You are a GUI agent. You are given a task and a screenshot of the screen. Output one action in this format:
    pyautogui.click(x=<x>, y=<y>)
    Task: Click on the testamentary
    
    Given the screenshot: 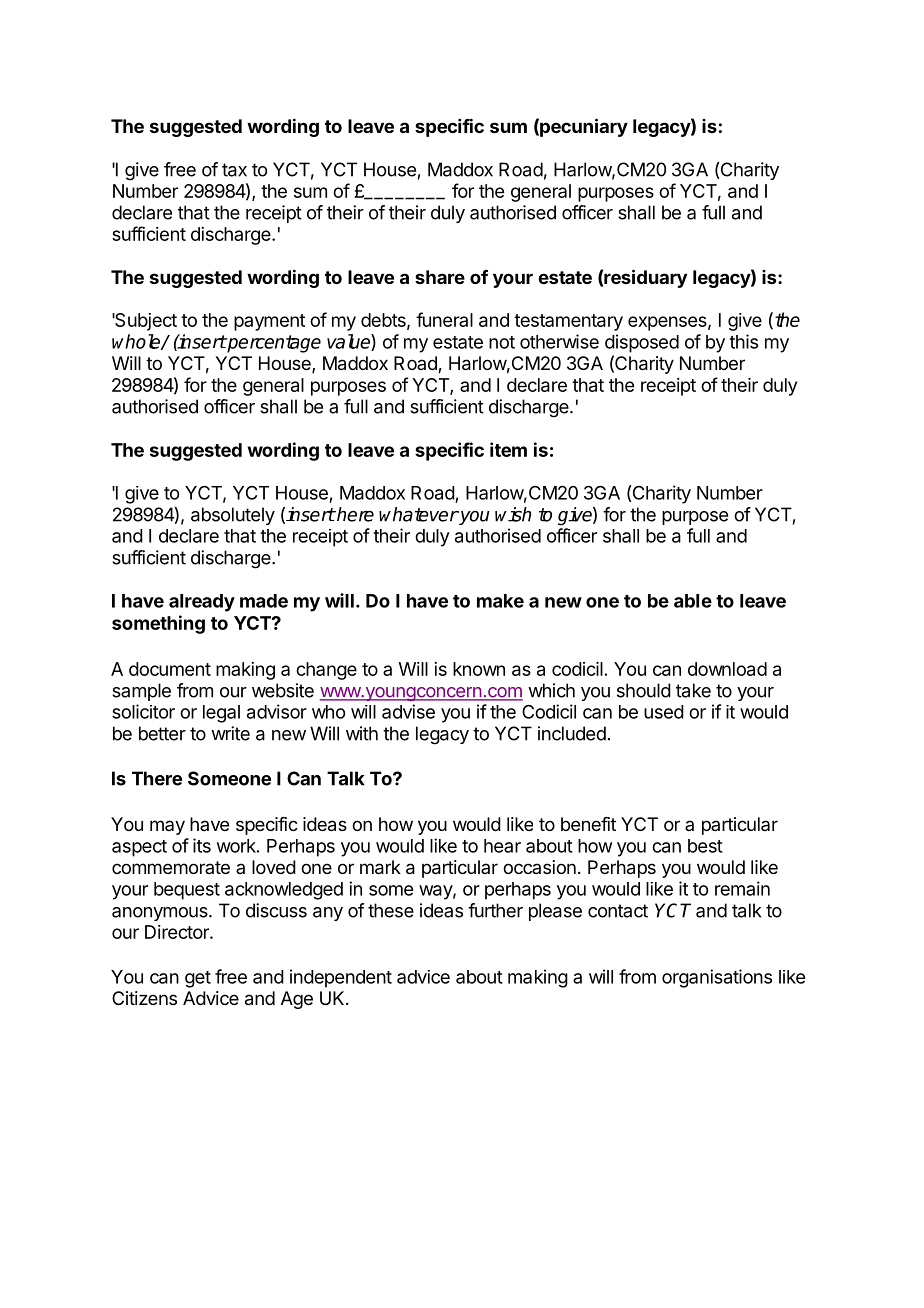 What is the action you would take?
    pyautogui.click(x=568, y=322)
